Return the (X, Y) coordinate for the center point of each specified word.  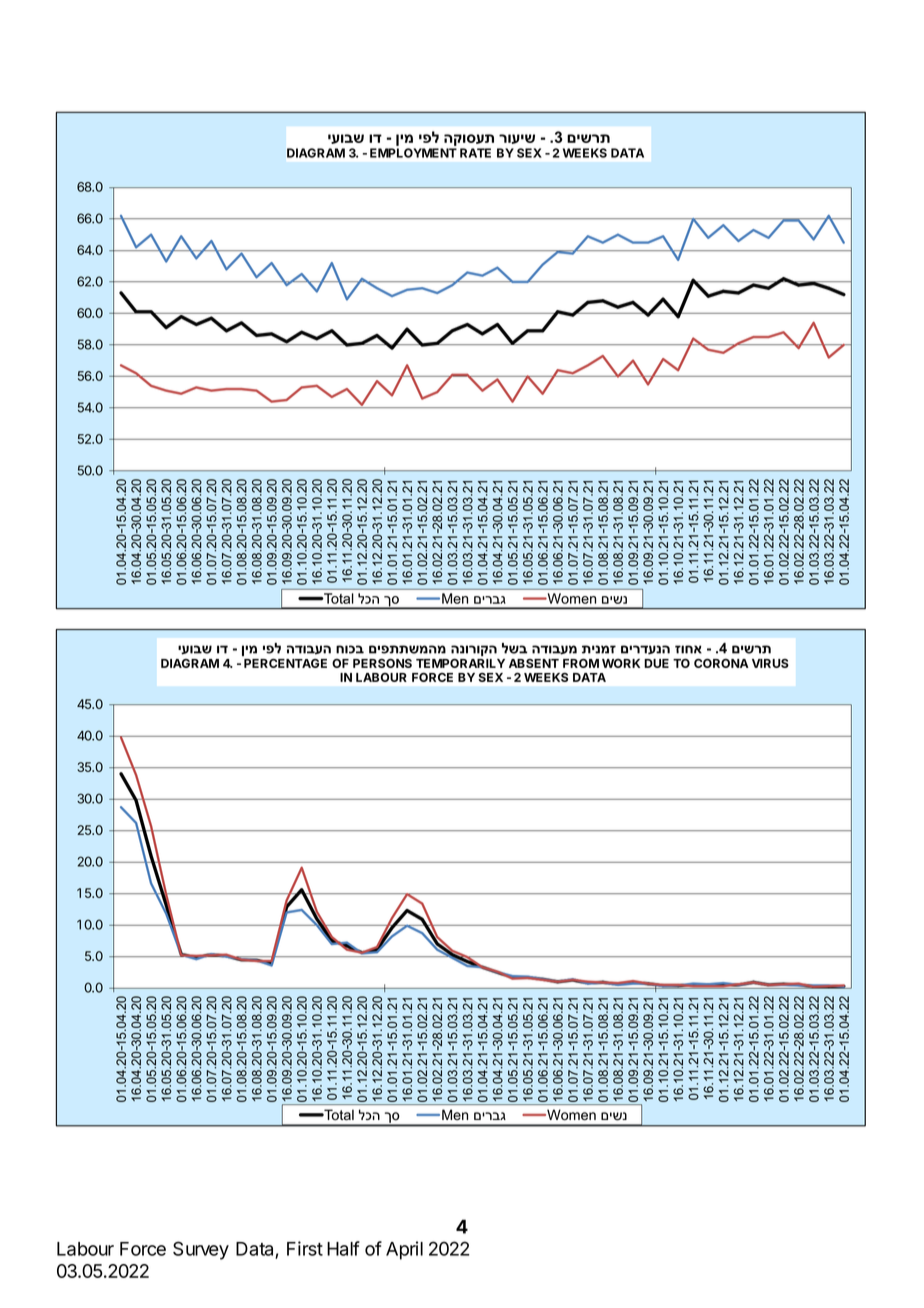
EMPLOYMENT (413, 153)
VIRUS (770, 663)
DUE (656, 663)
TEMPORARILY (460, 663)
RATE (475, 153)
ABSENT (534, 663)
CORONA (721, 663)
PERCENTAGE (285, 663)
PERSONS (382, 663)
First (305, 1248)
